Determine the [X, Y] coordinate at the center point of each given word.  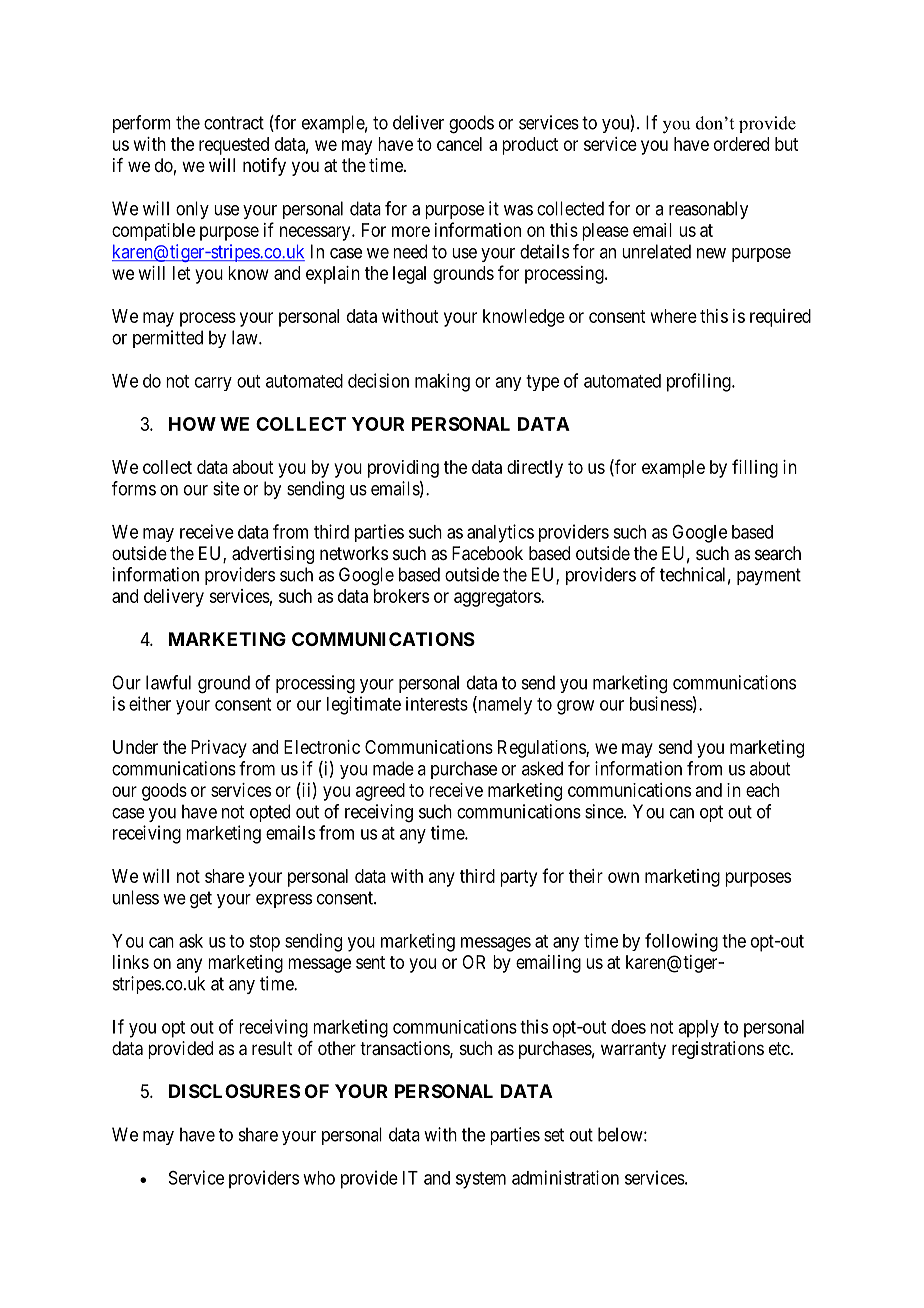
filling [755, 468]
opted [270, 813]
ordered [741, 144]
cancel [459, 144]
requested [234, 146]
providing [403, 469]
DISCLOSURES [234, 1091]
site [226, 488]
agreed [380, 792]
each [762, 790]
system [481, 1180]
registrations [718, 1050]
